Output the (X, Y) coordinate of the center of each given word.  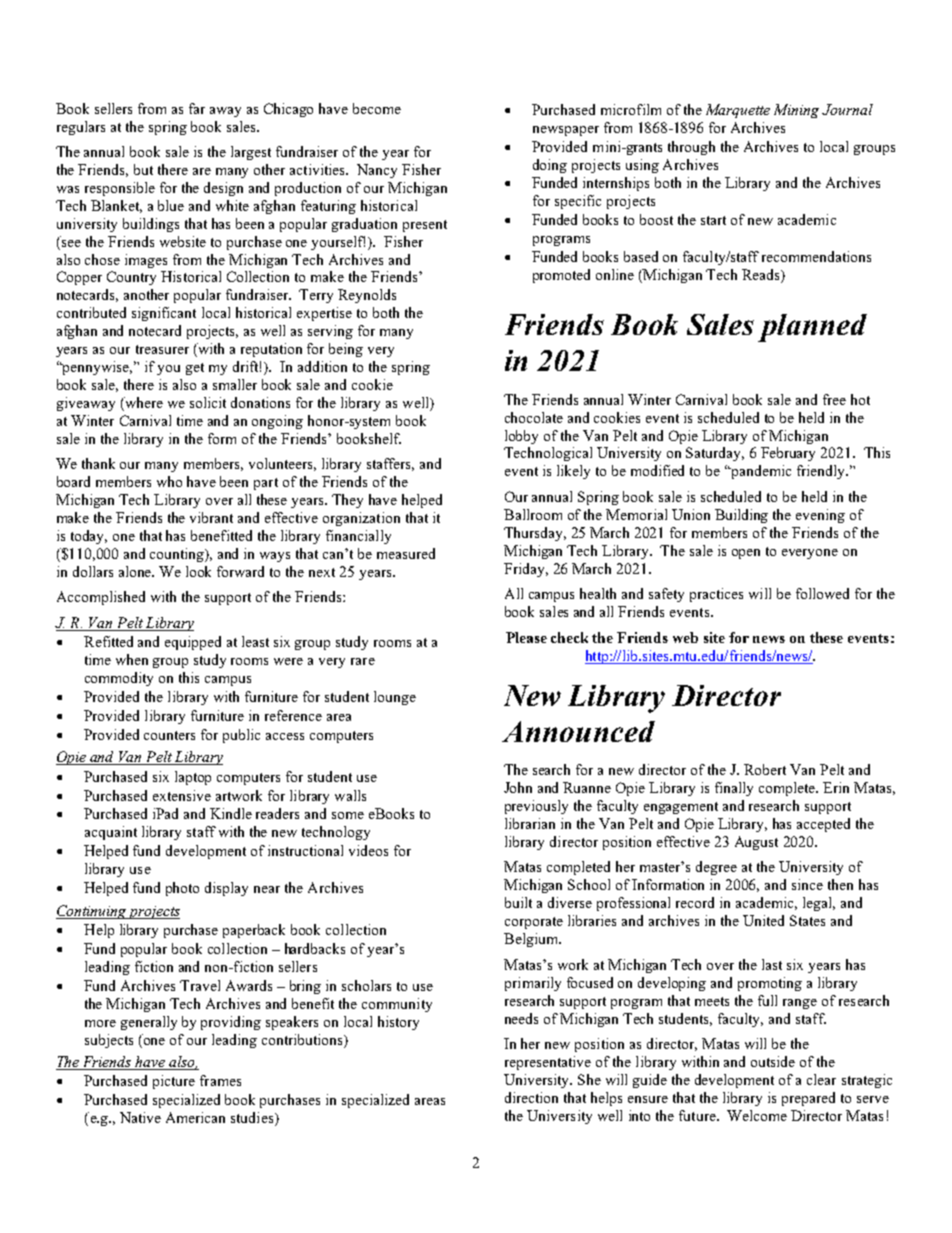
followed (822, 593)
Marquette (738, 111)
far (197, 108)
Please (526, 637)
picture (174, 1082)
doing (550, 166)
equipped (193, 643)
